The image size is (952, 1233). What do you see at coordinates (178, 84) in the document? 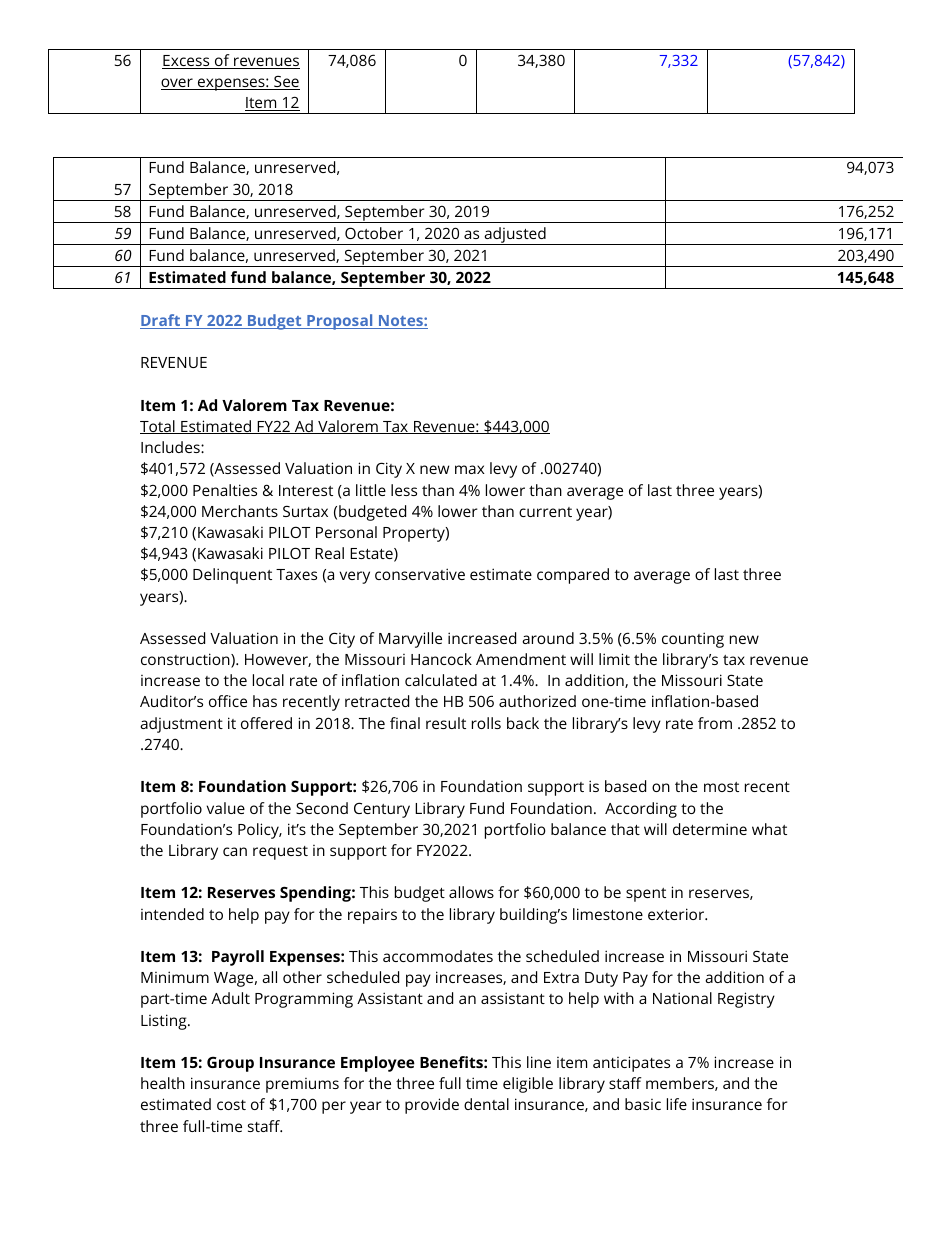
I see `over` at bounding box center [178, 84].
